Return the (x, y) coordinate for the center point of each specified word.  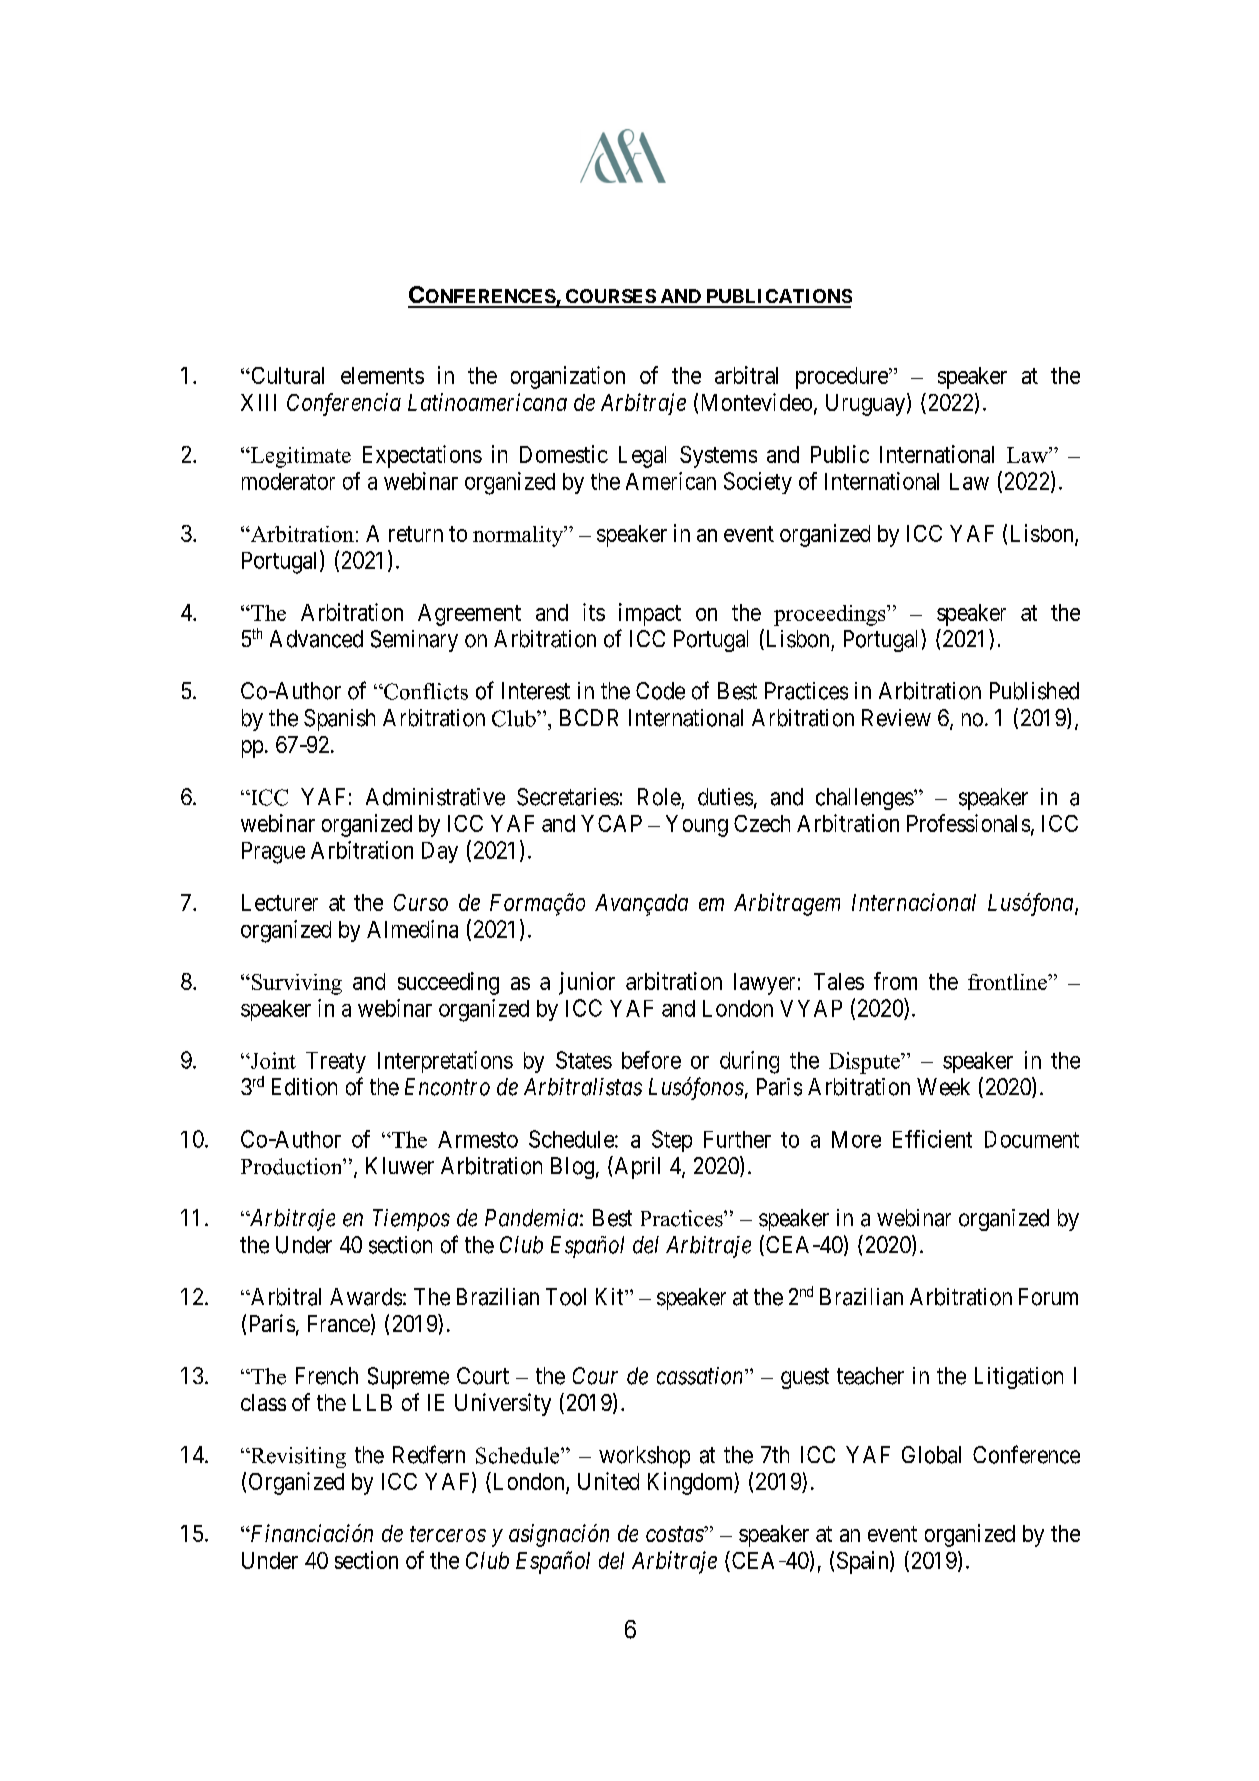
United (608, 1481)
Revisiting (297, 1457)
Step (672, 1141)
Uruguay (865, 405)
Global (931, 1455)
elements (382, 375)
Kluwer (400, 1166)
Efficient (932, 1139)
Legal (642, 457)
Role (659, 797)
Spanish (339, 720)
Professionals (968, 823)
